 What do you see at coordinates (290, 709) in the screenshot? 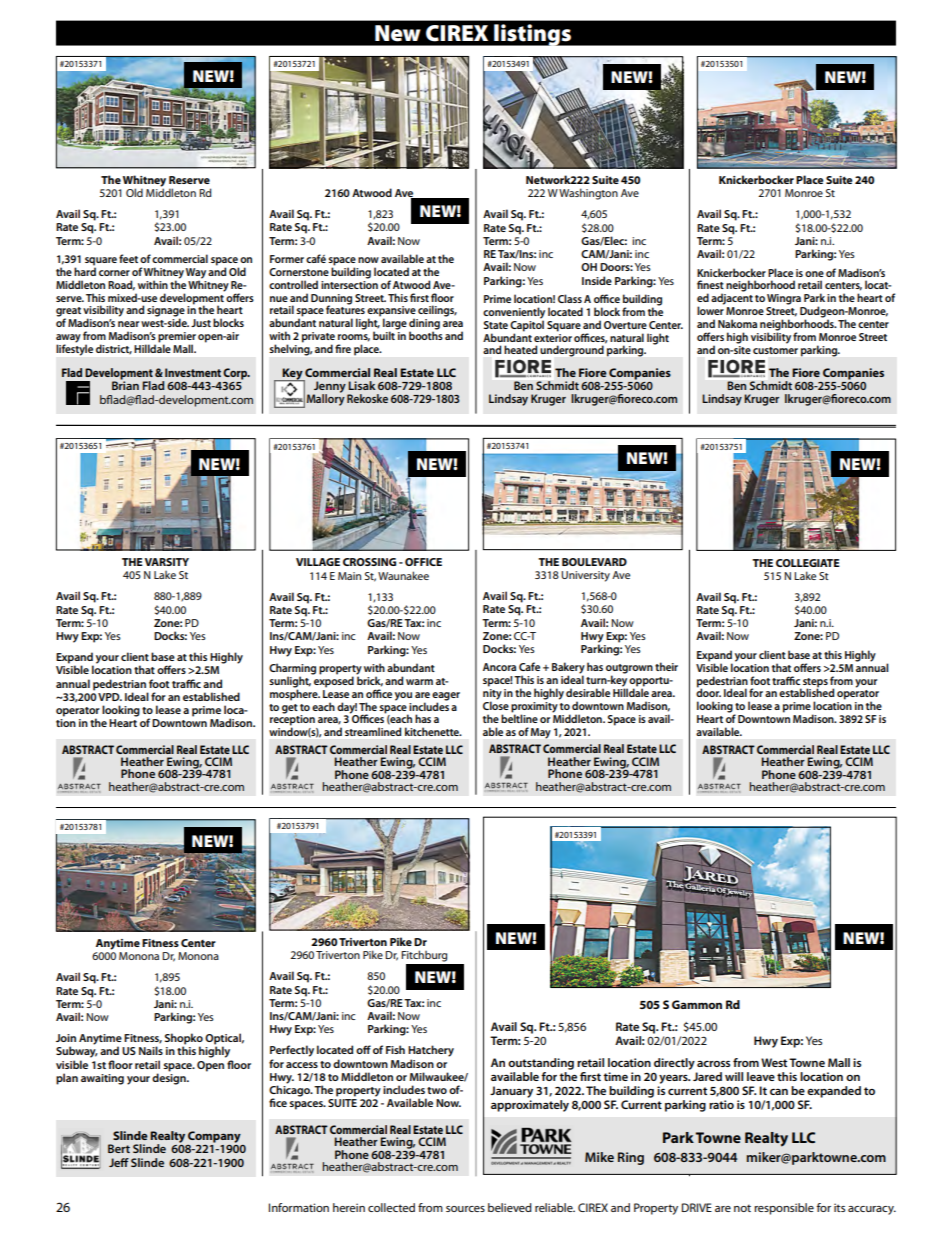
I see `get` at bounding box center [290, 709].
